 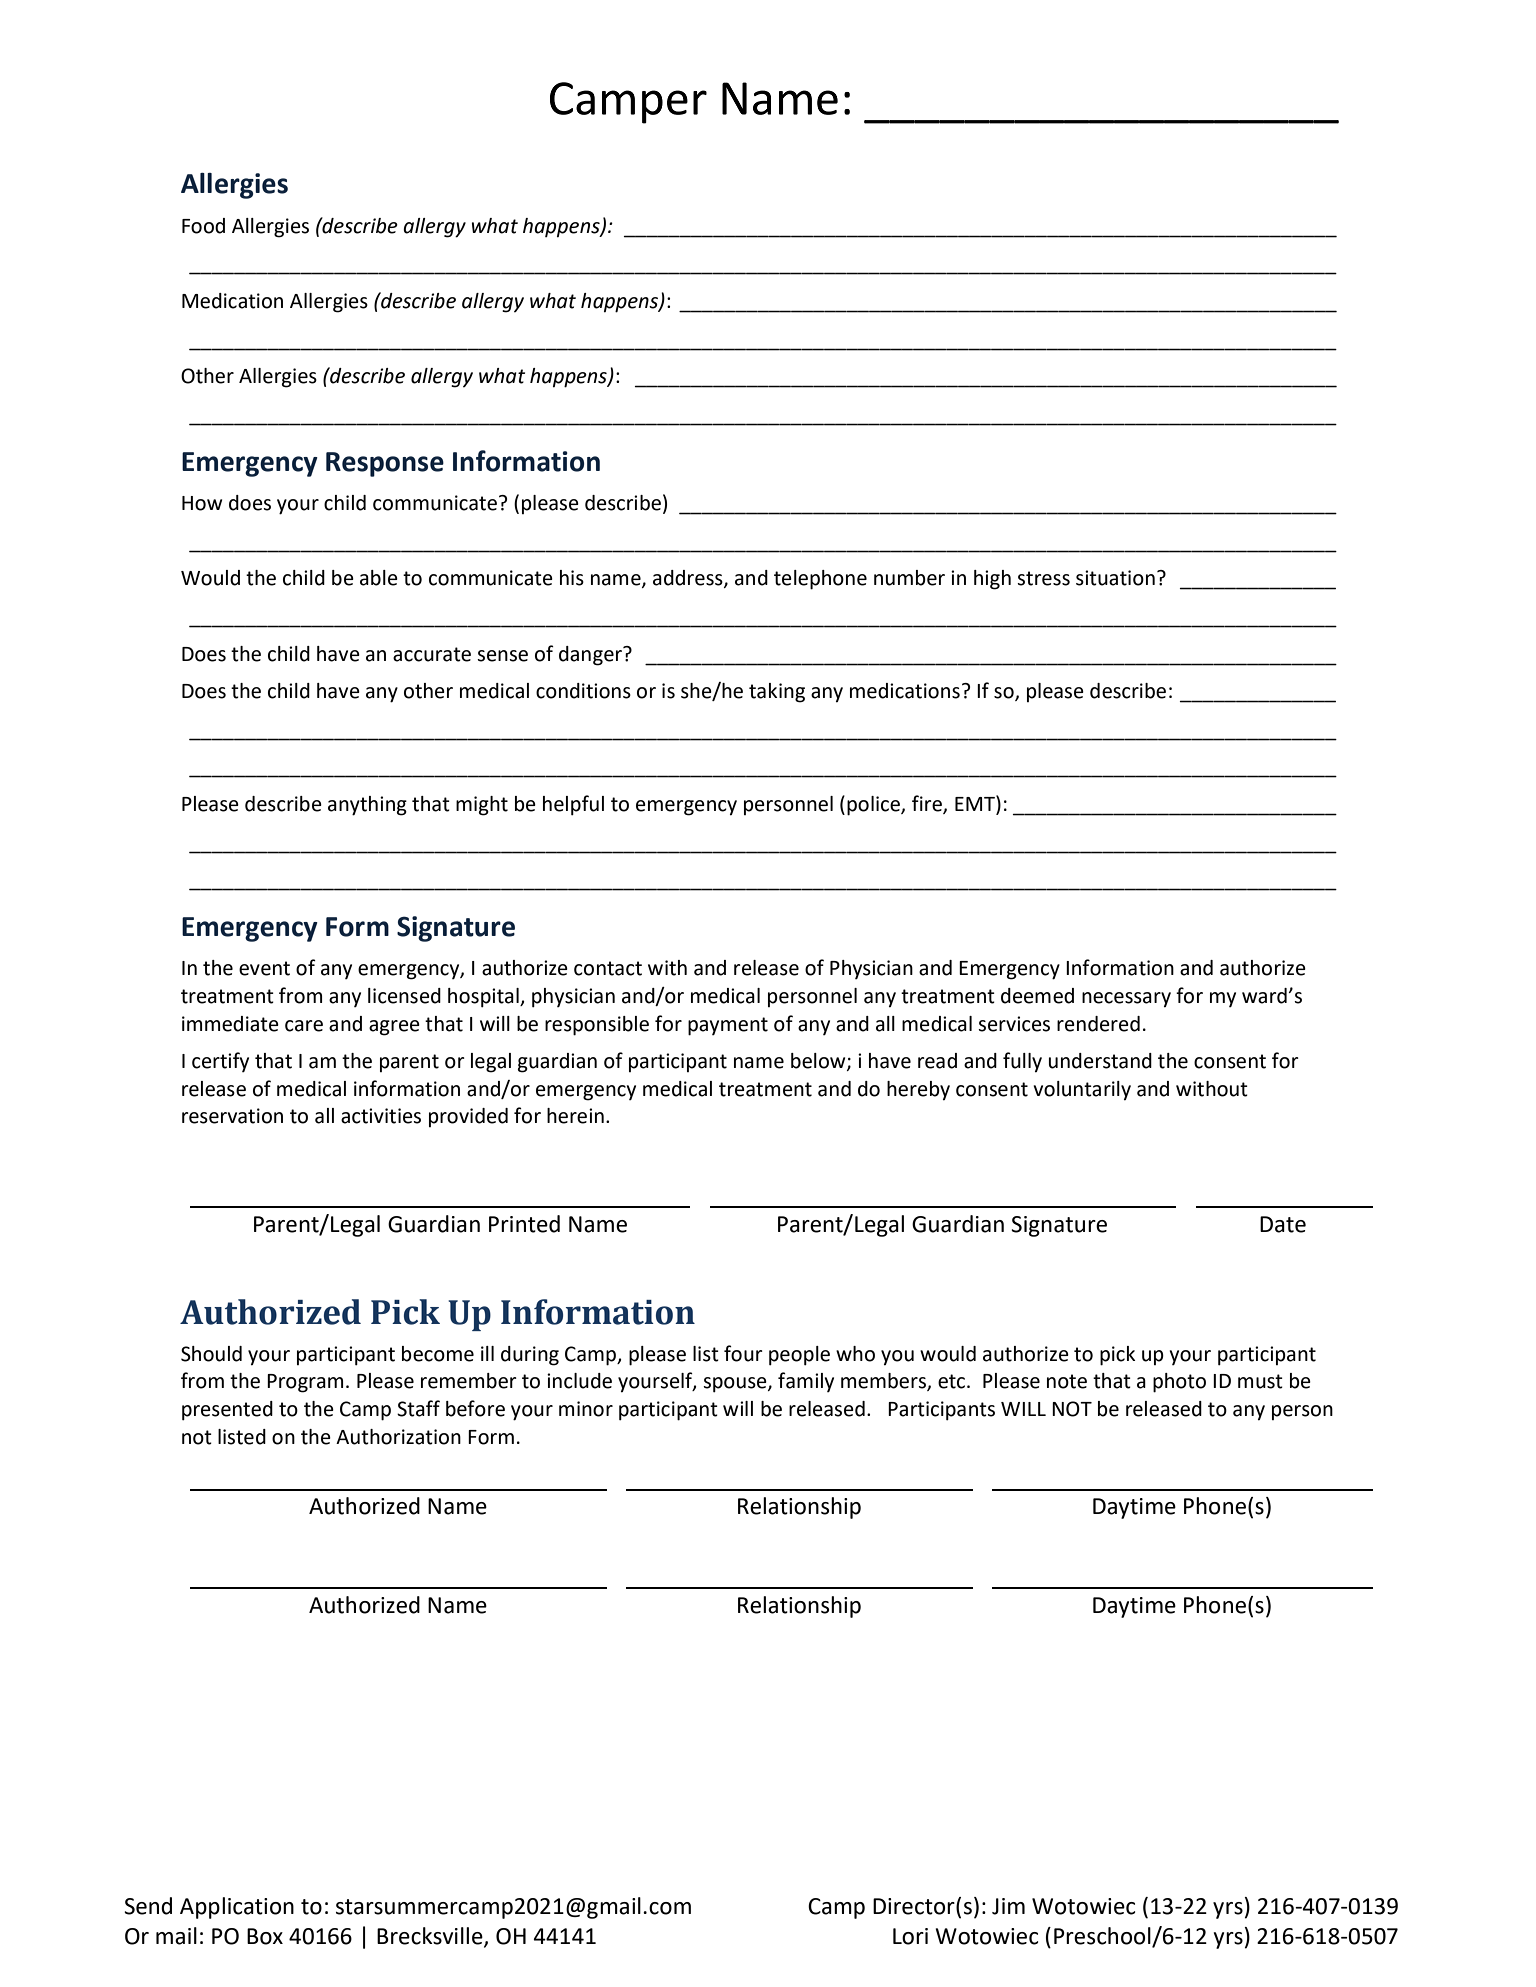 I want to click on payment, so click(x=728, y=1026).
